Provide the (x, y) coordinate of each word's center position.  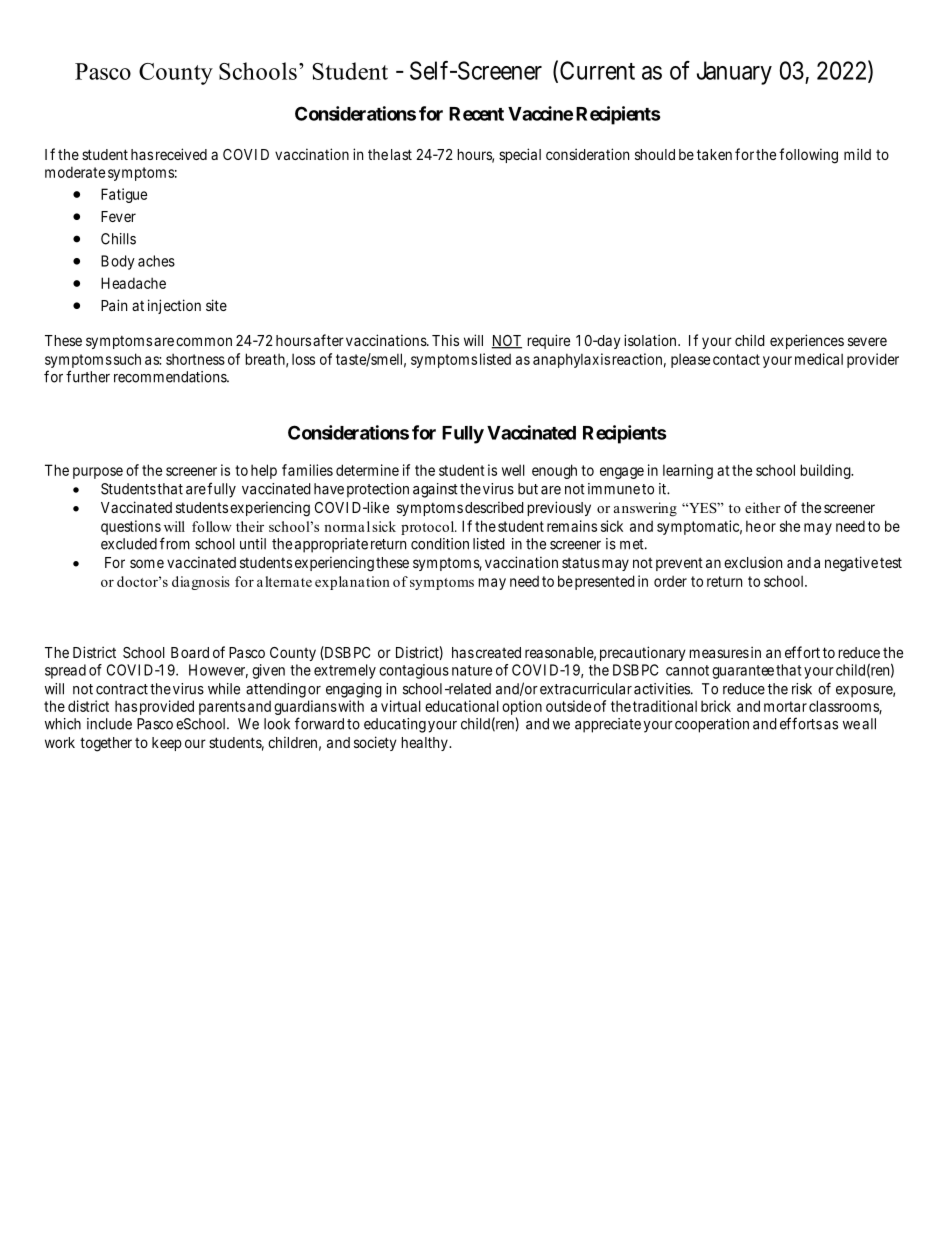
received (181, 154)
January (734, 73)
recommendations (171, 377)
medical (819, 359)
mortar (785, 706)
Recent (476, 114)
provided (167, 707)
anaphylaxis (571, 360)
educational (462, 706)
